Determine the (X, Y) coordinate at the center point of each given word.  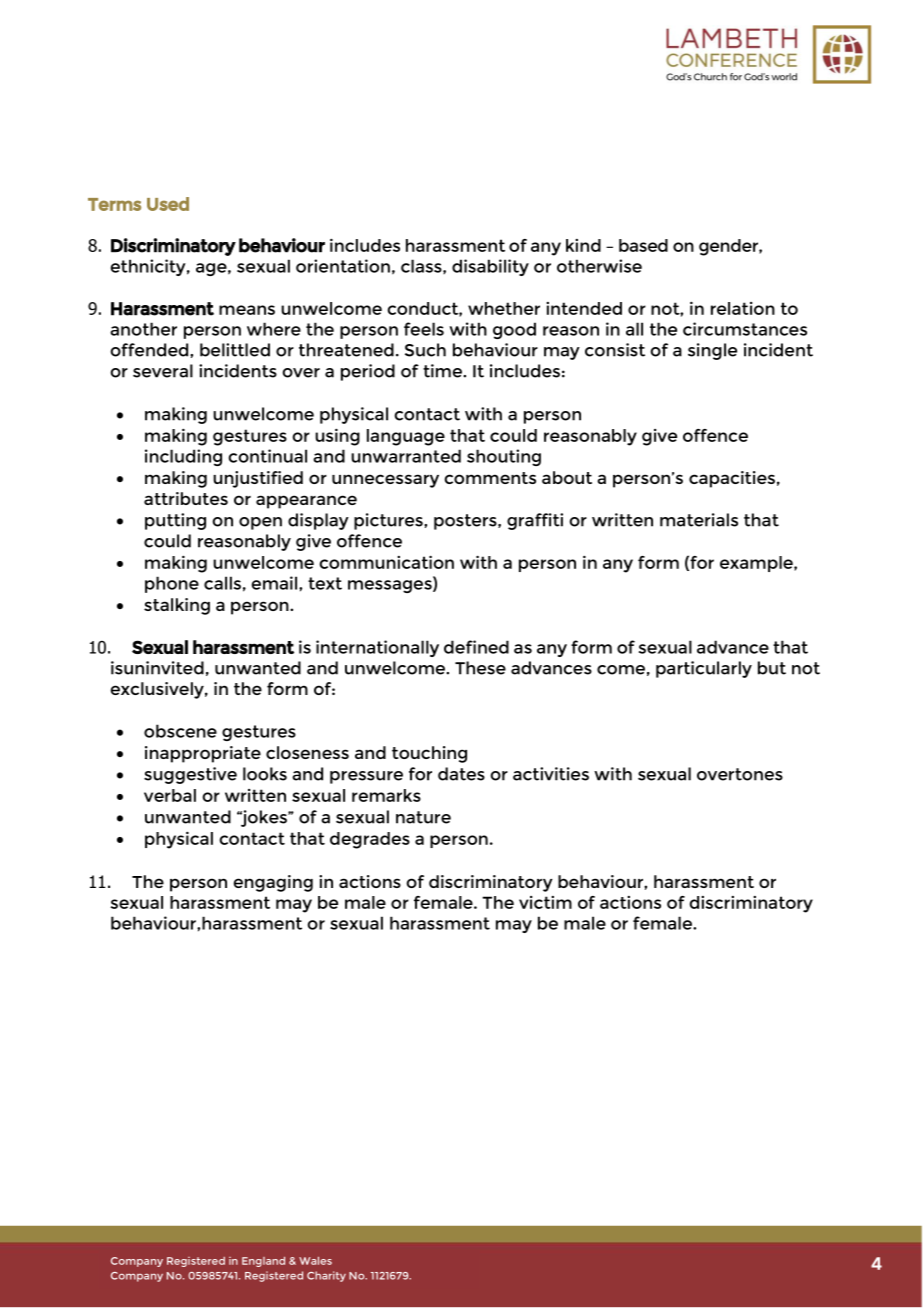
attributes (186, 498)
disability (490, 267)
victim (545, 902)
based (643, 245)
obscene (180, 731)
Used (168, 204)
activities (551, 774)
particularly (704, 669)
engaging (273, 883)
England (263, 1262)
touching (429, 754)
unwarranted (406, 456)
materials (699, 520)
